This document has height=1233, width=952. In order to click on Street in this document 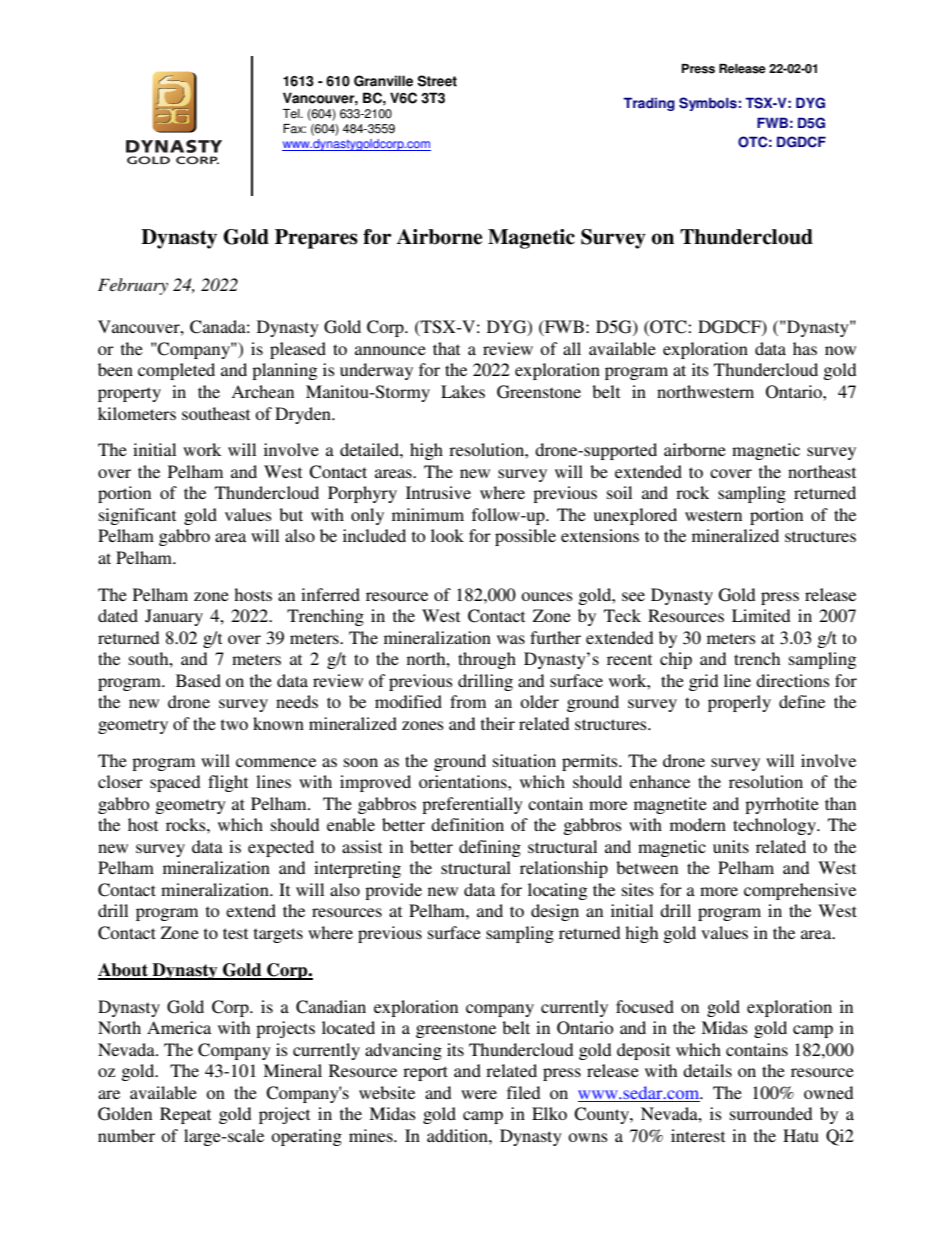, I will do `click(437, 81)`.
